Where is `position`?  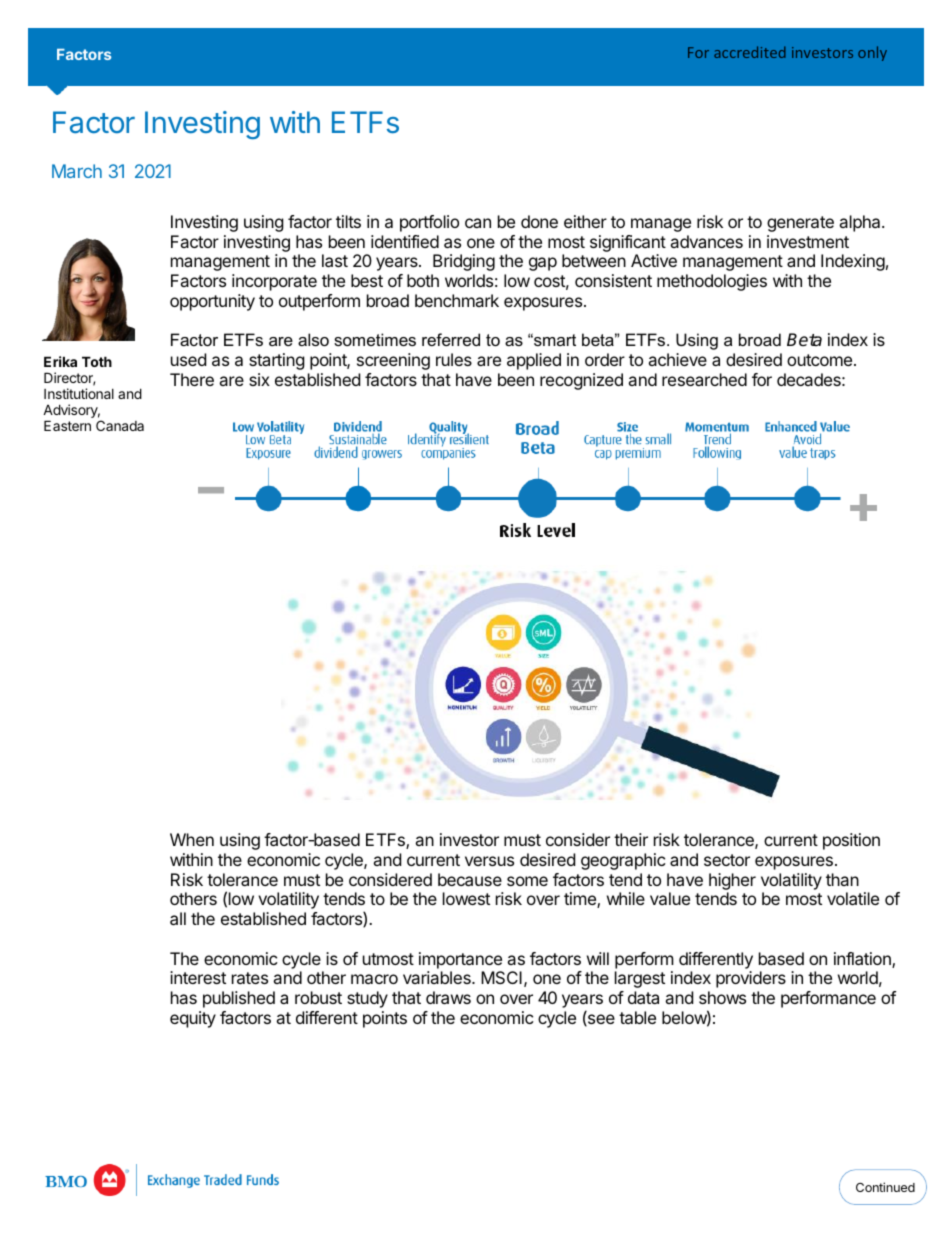
position is located at coordinates (851, 841).
